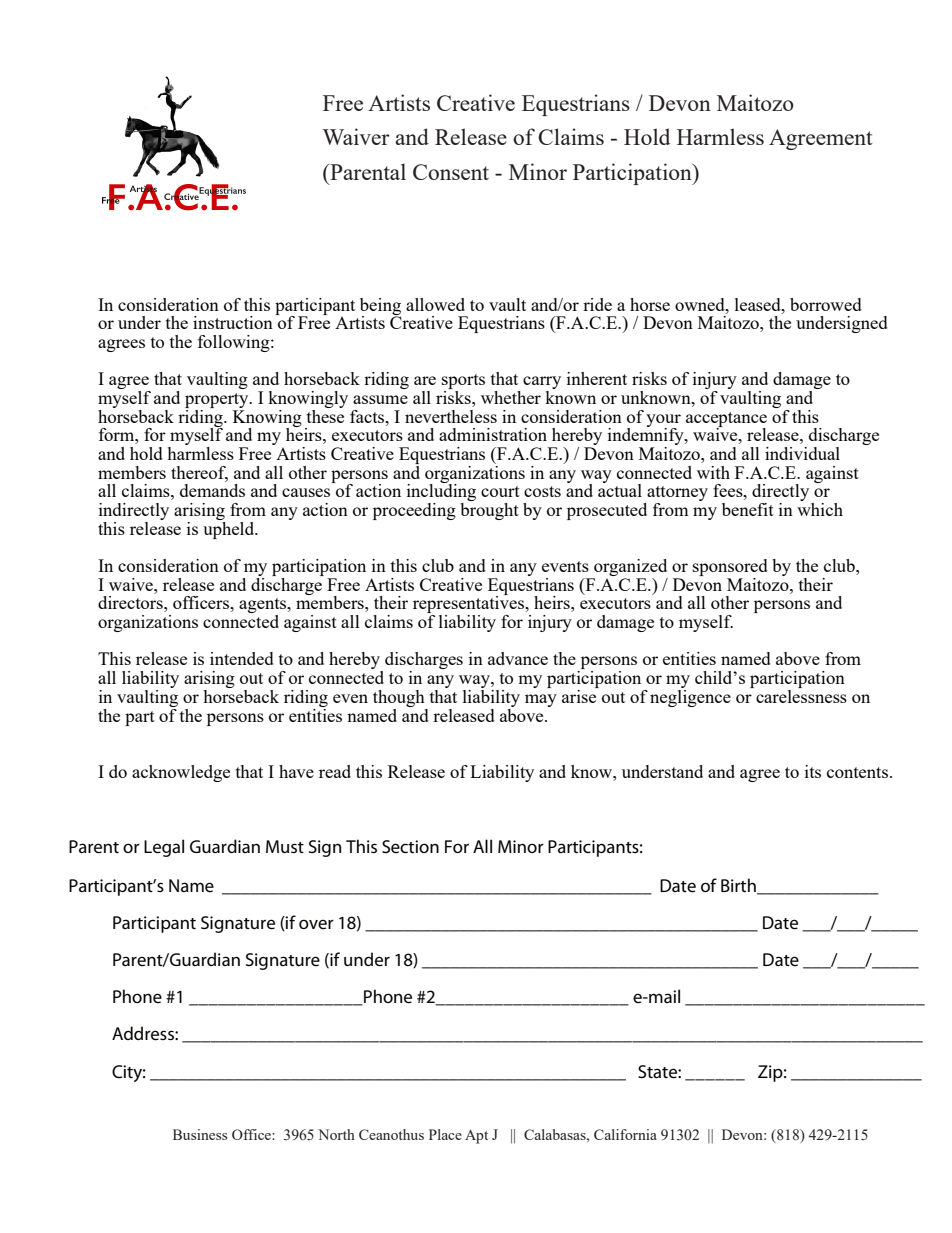 This image has width=952, height=1233. I want to click on borrowed, so click(826, 304).
